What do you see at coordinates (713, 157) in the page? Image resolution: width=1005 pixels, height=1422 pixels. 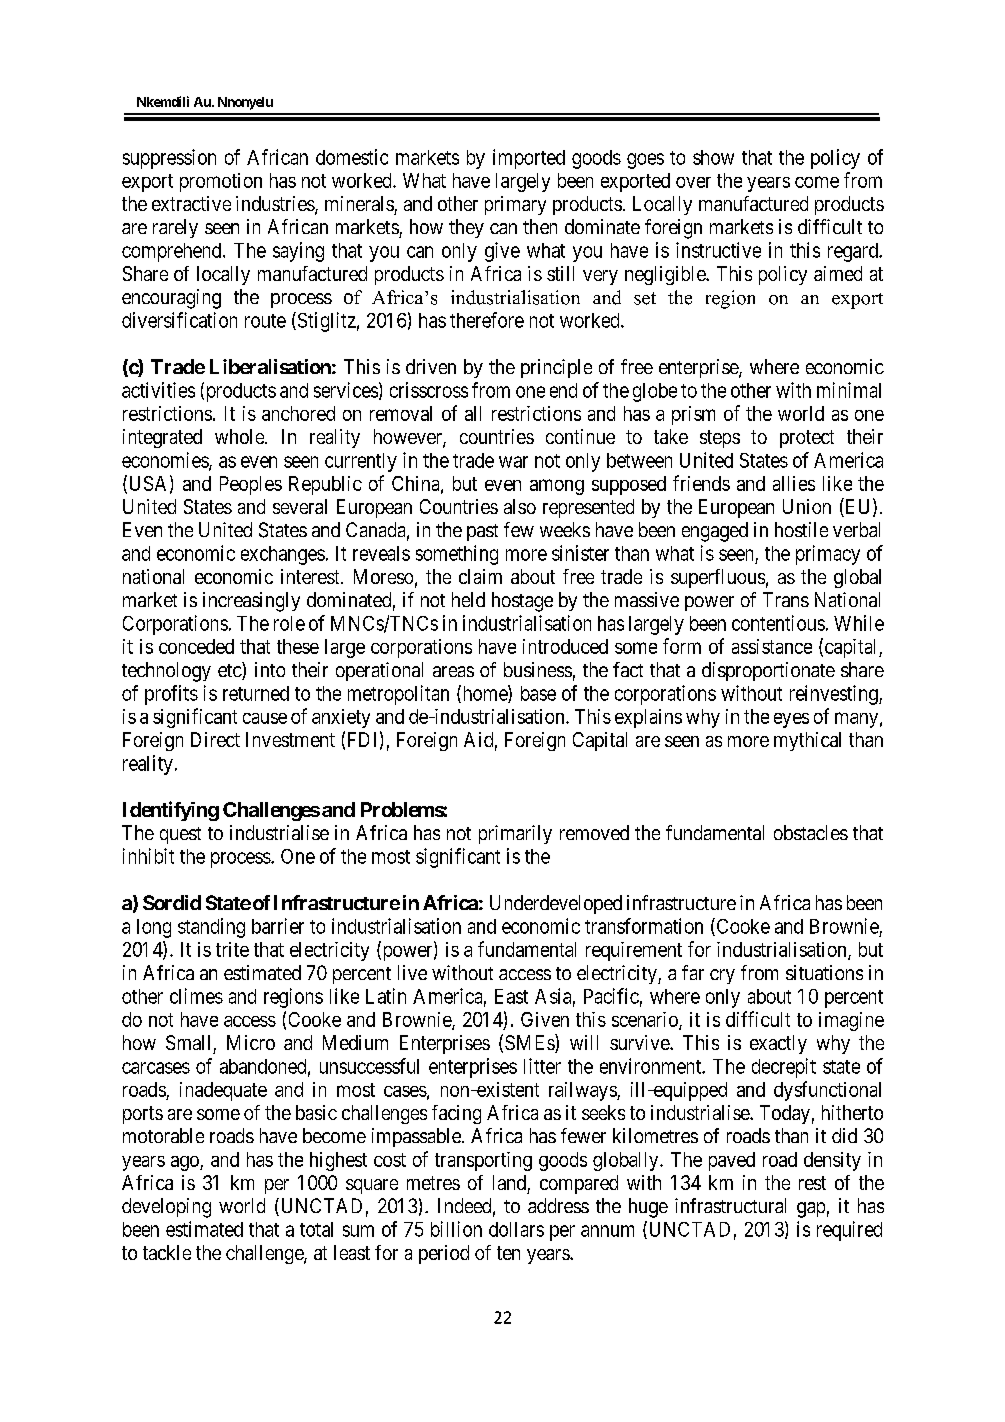 I see `show` at bounding box center [713, 157].
